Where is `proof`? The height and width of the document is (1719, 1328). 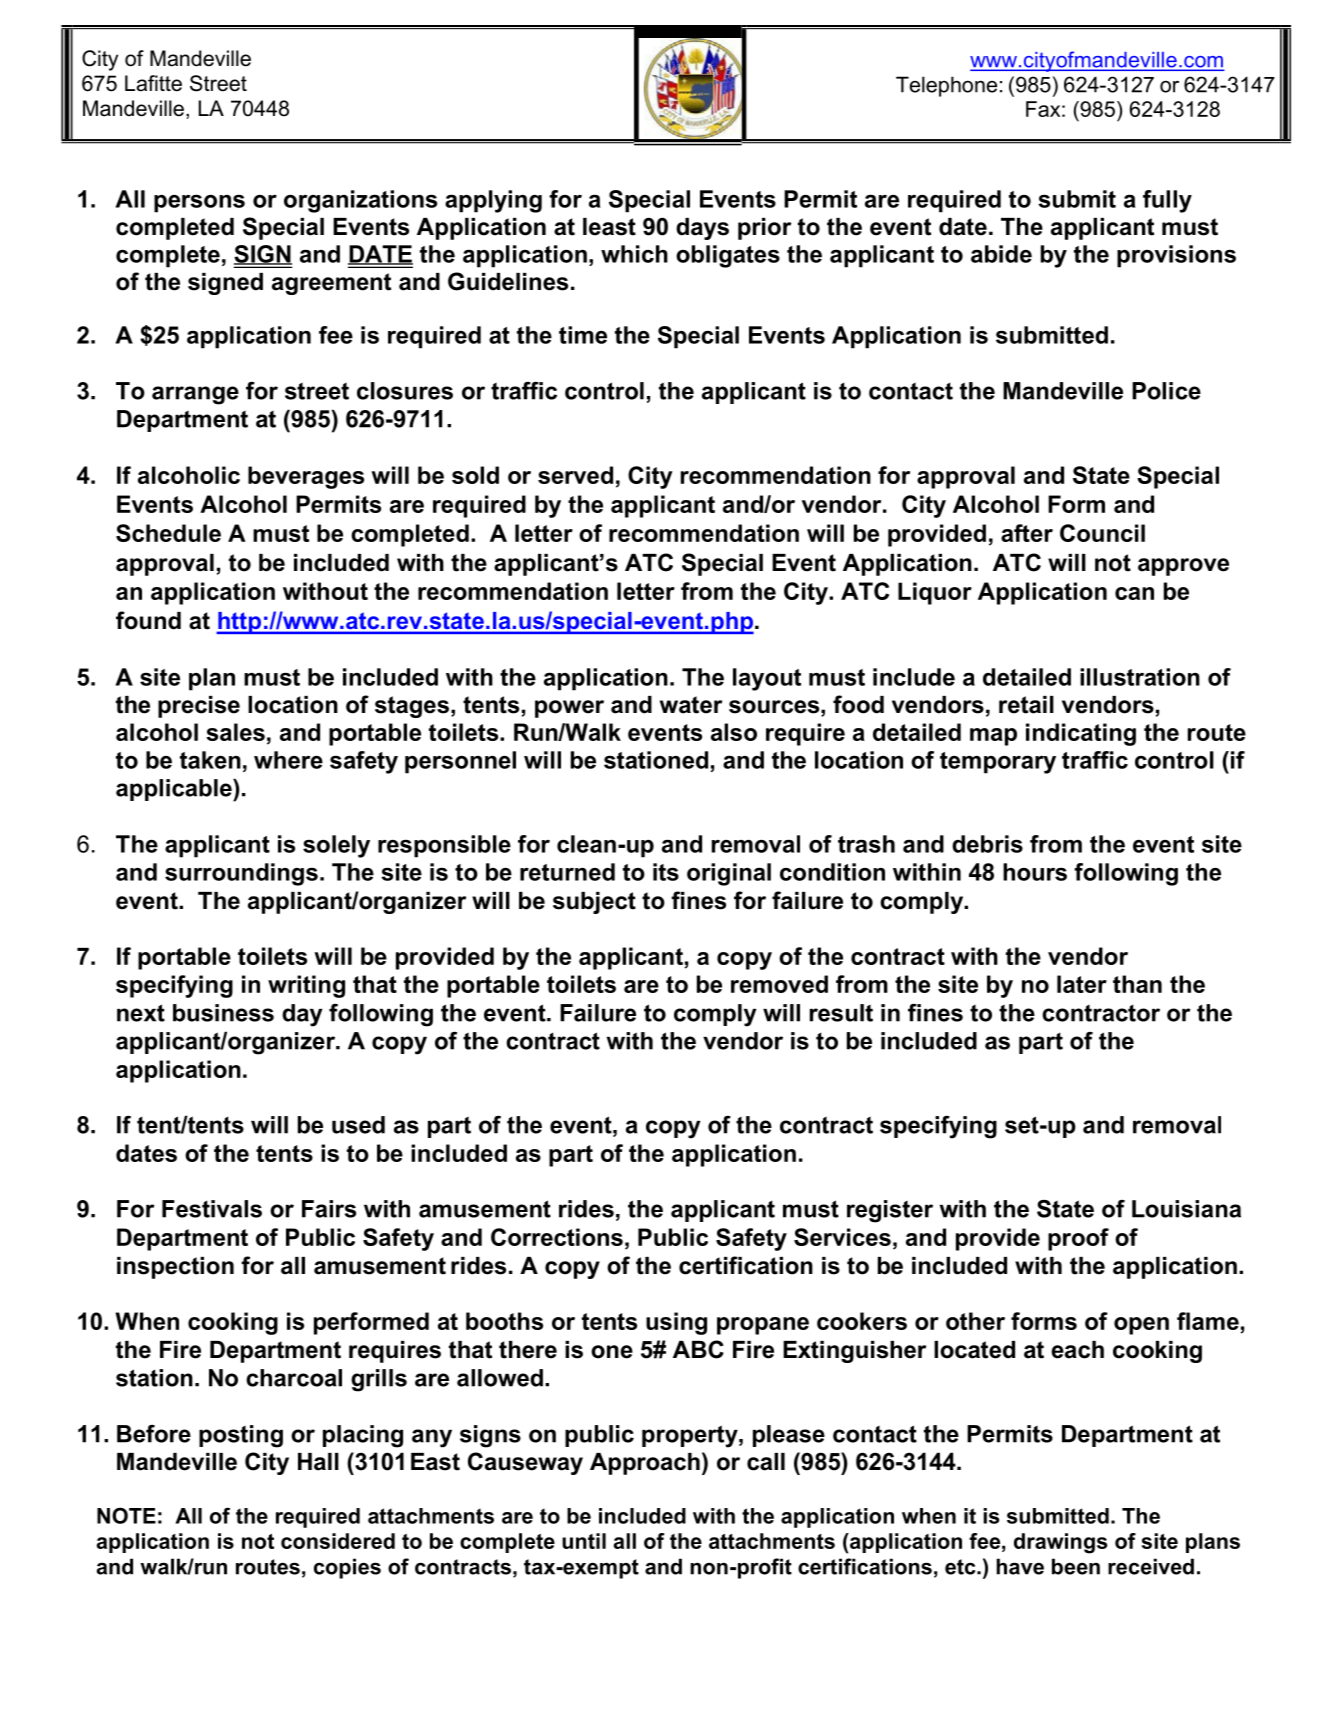
proof is located at coordinates (1078, 1239).
